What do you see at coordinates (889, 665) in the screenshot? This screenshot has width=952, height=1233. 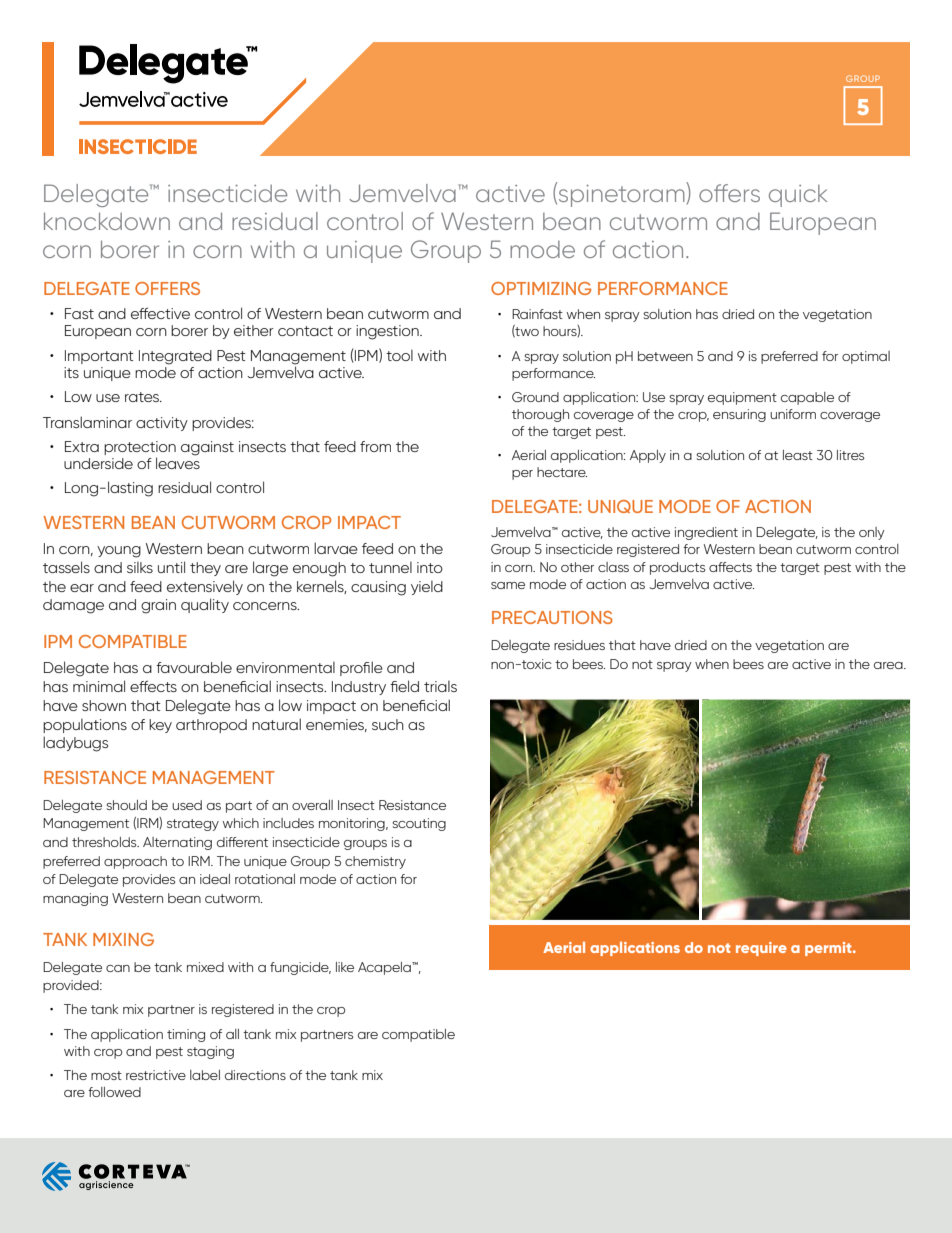 I see `area` at bounding box center [889, 665].
